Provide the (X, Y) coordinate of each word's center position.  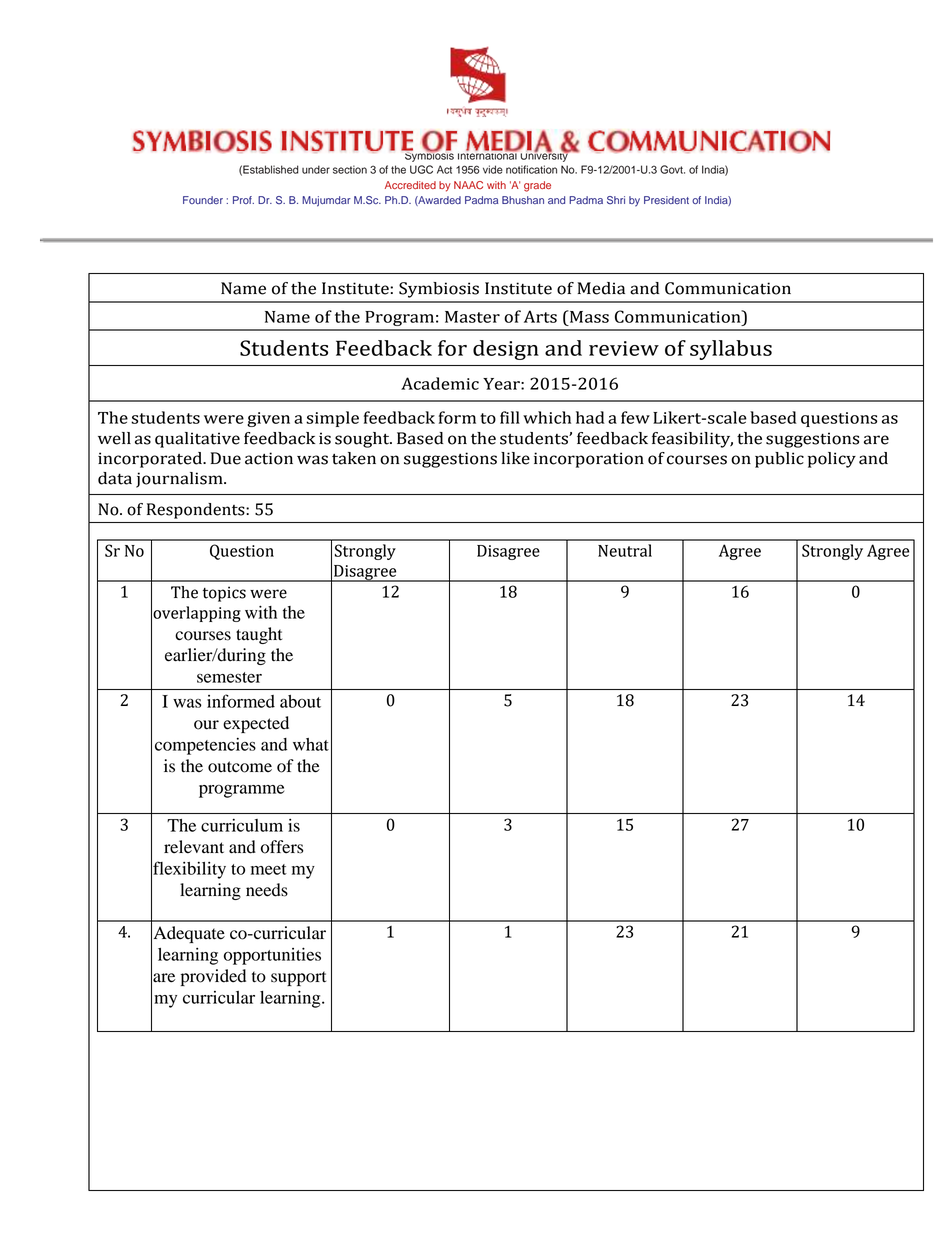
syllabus (731, 350)
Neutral (625, 550)
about (300, 701)
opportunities (272, 956)
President (666, 200)
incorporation (589, 460)
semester (229, 677)
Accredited (410, 185)
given (268, 419)
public (779, 460)
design (506, 350)
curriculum (242, 825)
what (311, 744)
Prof (243, 200)
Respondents (197, 511)
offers (282, 847)
